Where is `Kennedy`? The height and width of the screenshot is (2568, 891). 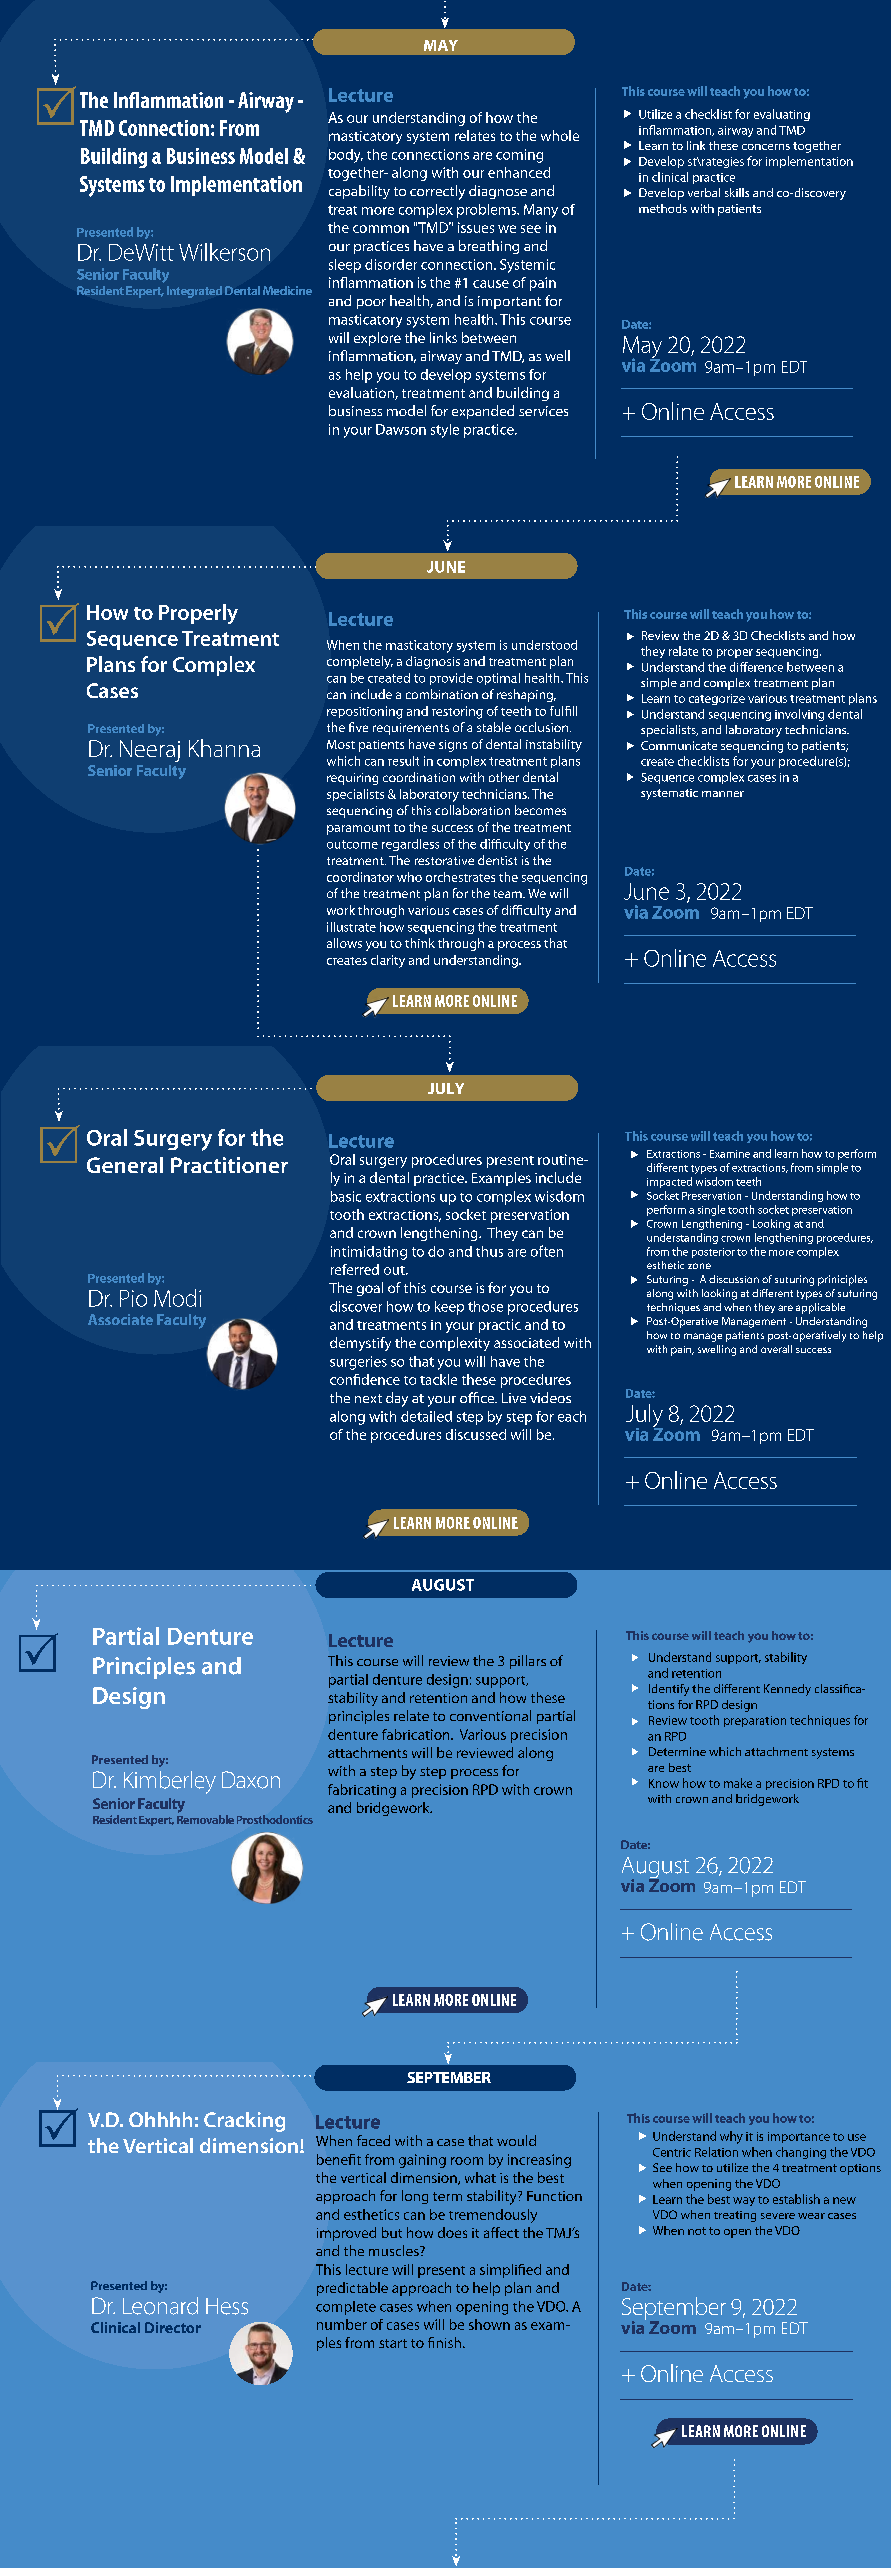 Kennedy is located at coordinates (787, 1690).
